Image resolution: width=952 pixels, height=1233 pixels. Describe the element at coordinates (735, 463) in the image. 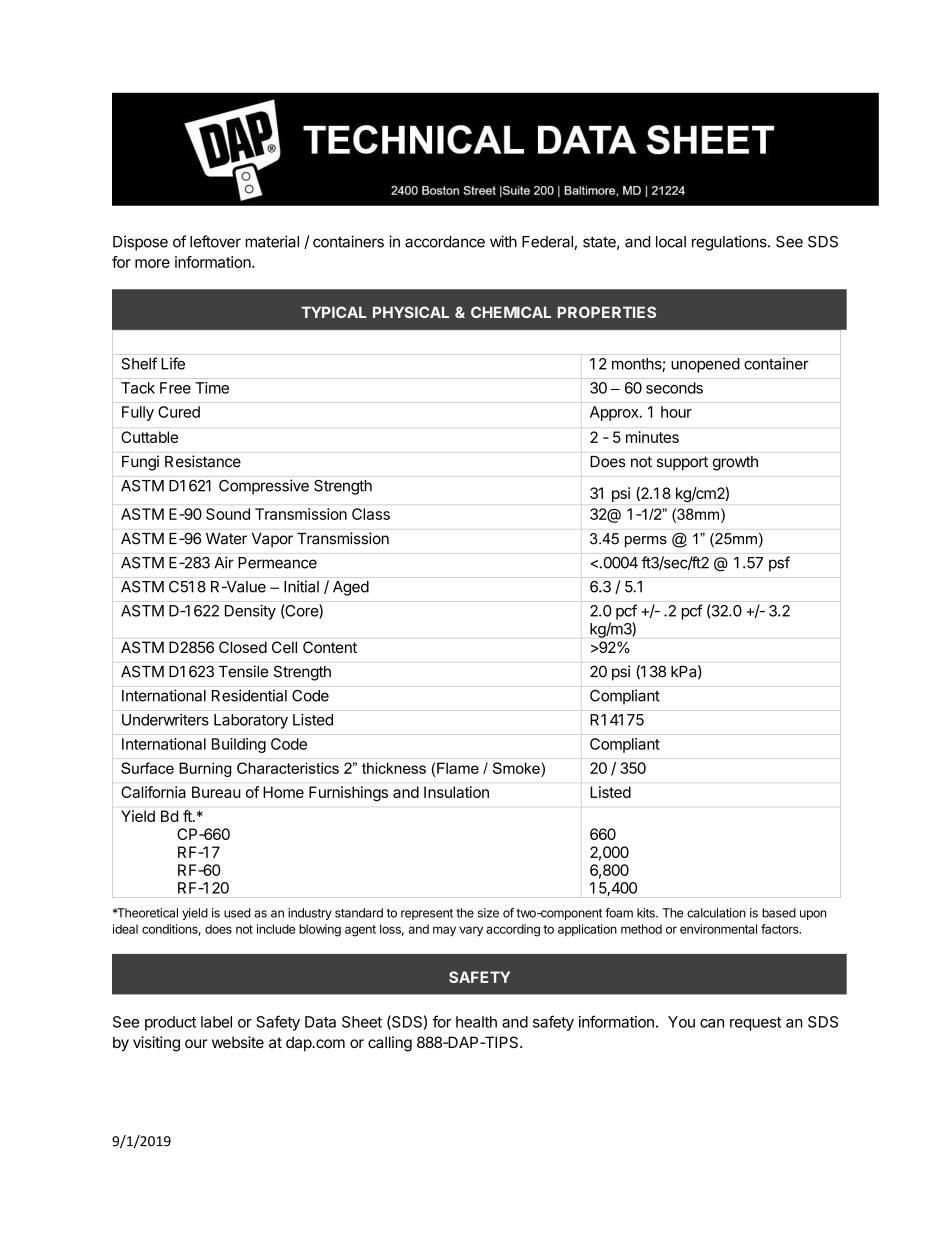

I see `growth` at that location.
